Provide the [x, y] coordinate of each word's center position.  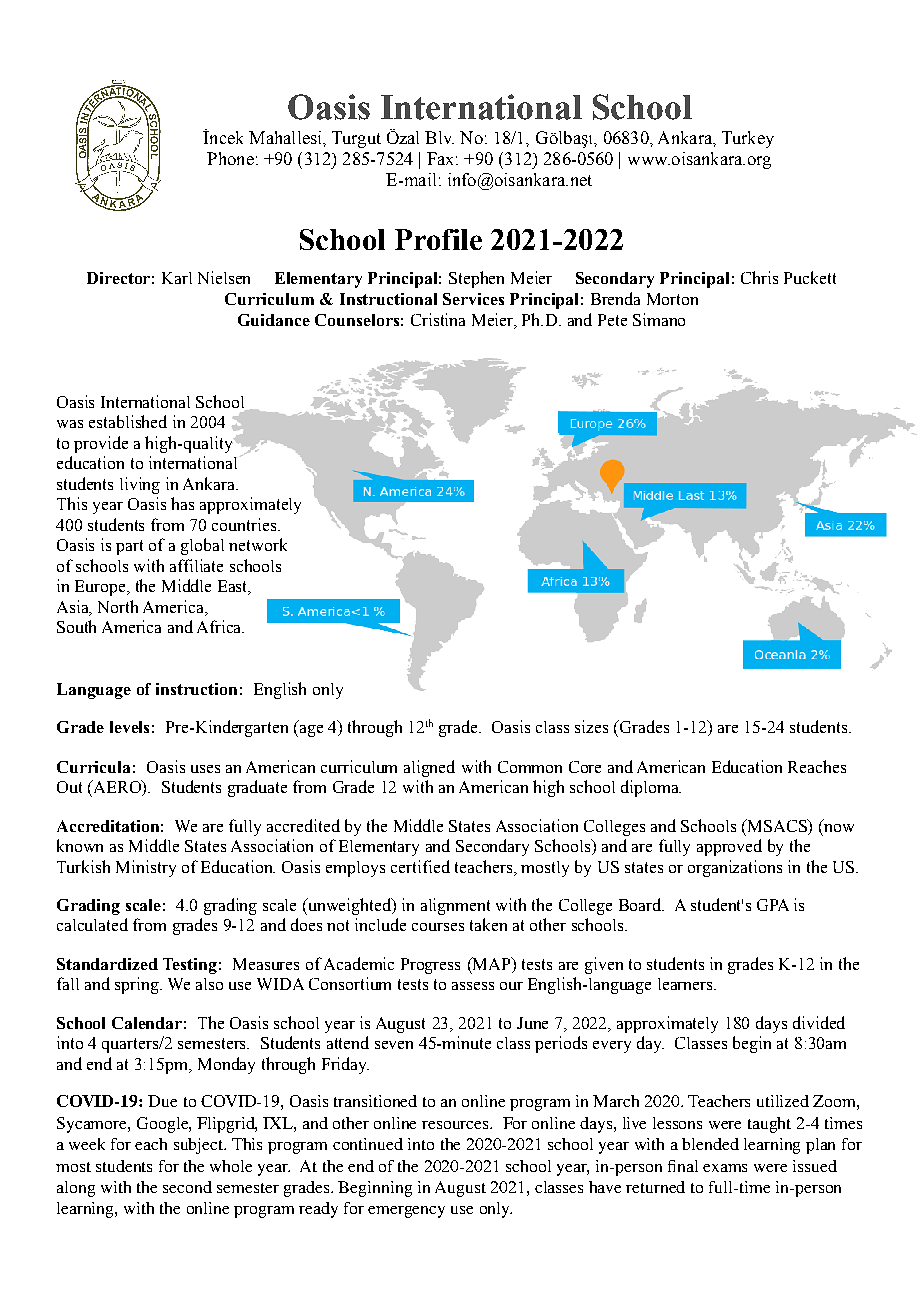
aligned [429, 768]
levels [129, 727]
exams [725, 1168]
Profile [438, 239]
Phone [230, 158]
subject [200, 1146]
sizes [591, 726]
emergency [406, 1212]
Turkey [748, 139]
